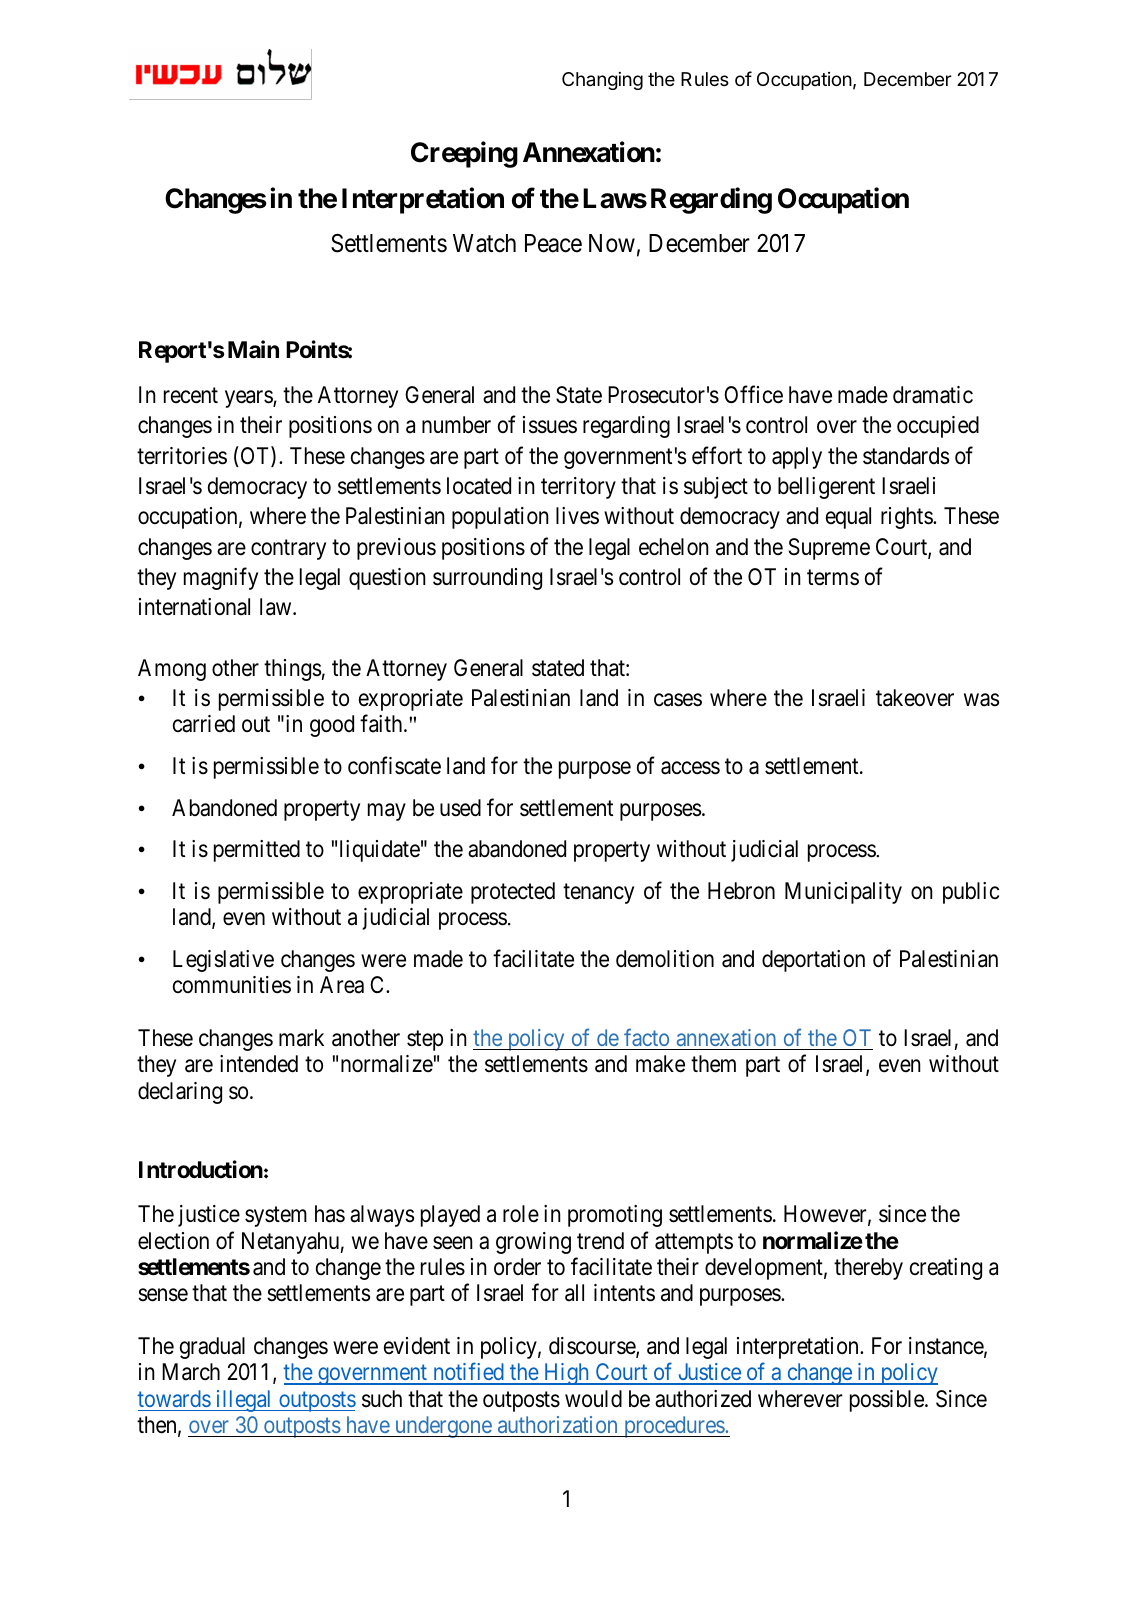 This image has width=1136, height=1608. Describe the element at coordinates (813, 961) in the image. I see `deportation` at that location.
